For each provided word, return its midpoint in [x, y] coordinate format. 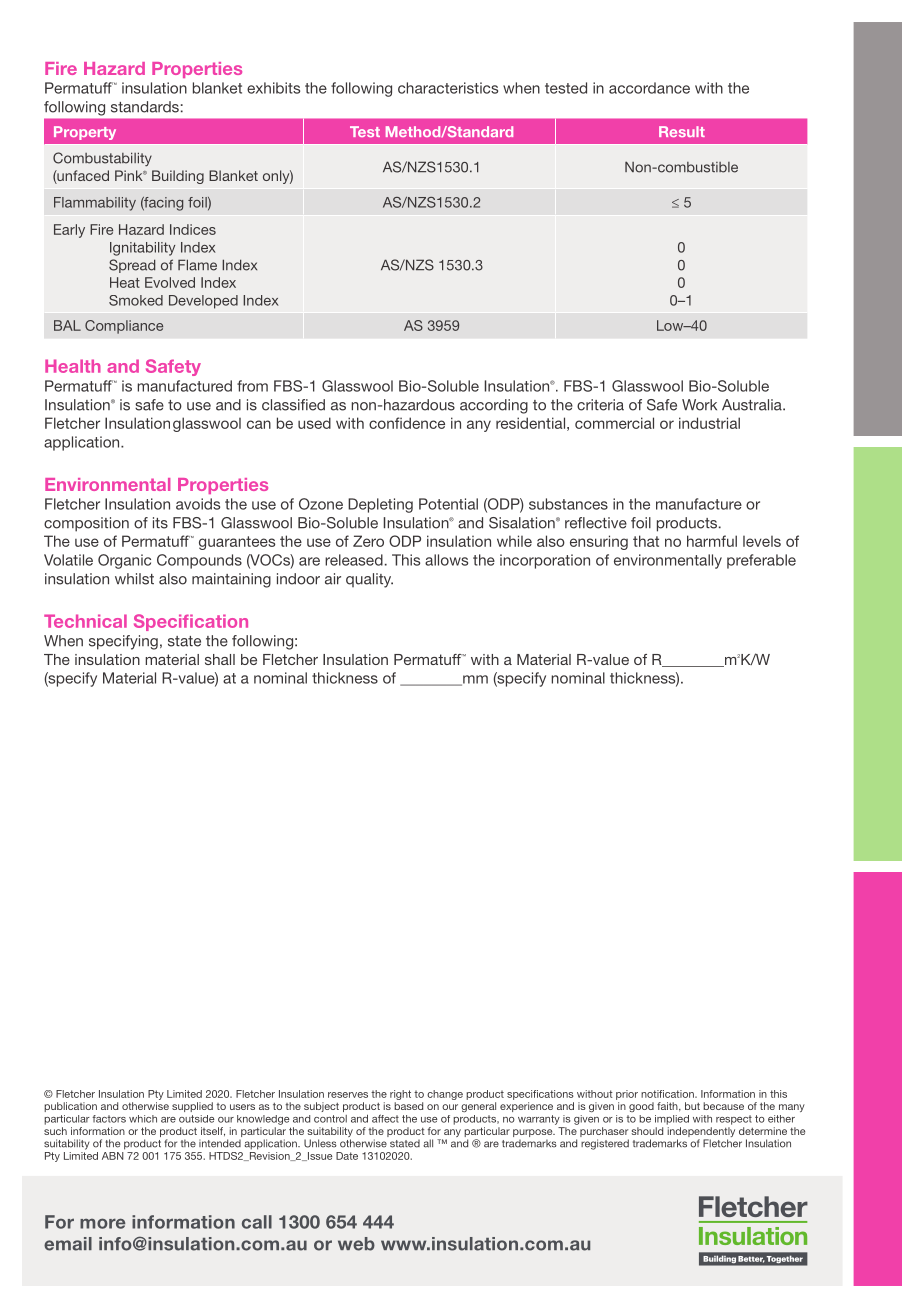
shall [220, 659]
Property [85, 133]
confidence [407, 423]
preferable [761, 561]
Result [682, 131]
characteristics [448, 88]
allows [446, 560]
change [445, 1095]
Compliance [124, 327]
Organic [124, 561]
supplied [192, 1107]
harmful [712, 541]
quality [369, 580]
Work [699, 405]
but [692, 1106]
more [102, 1223]
